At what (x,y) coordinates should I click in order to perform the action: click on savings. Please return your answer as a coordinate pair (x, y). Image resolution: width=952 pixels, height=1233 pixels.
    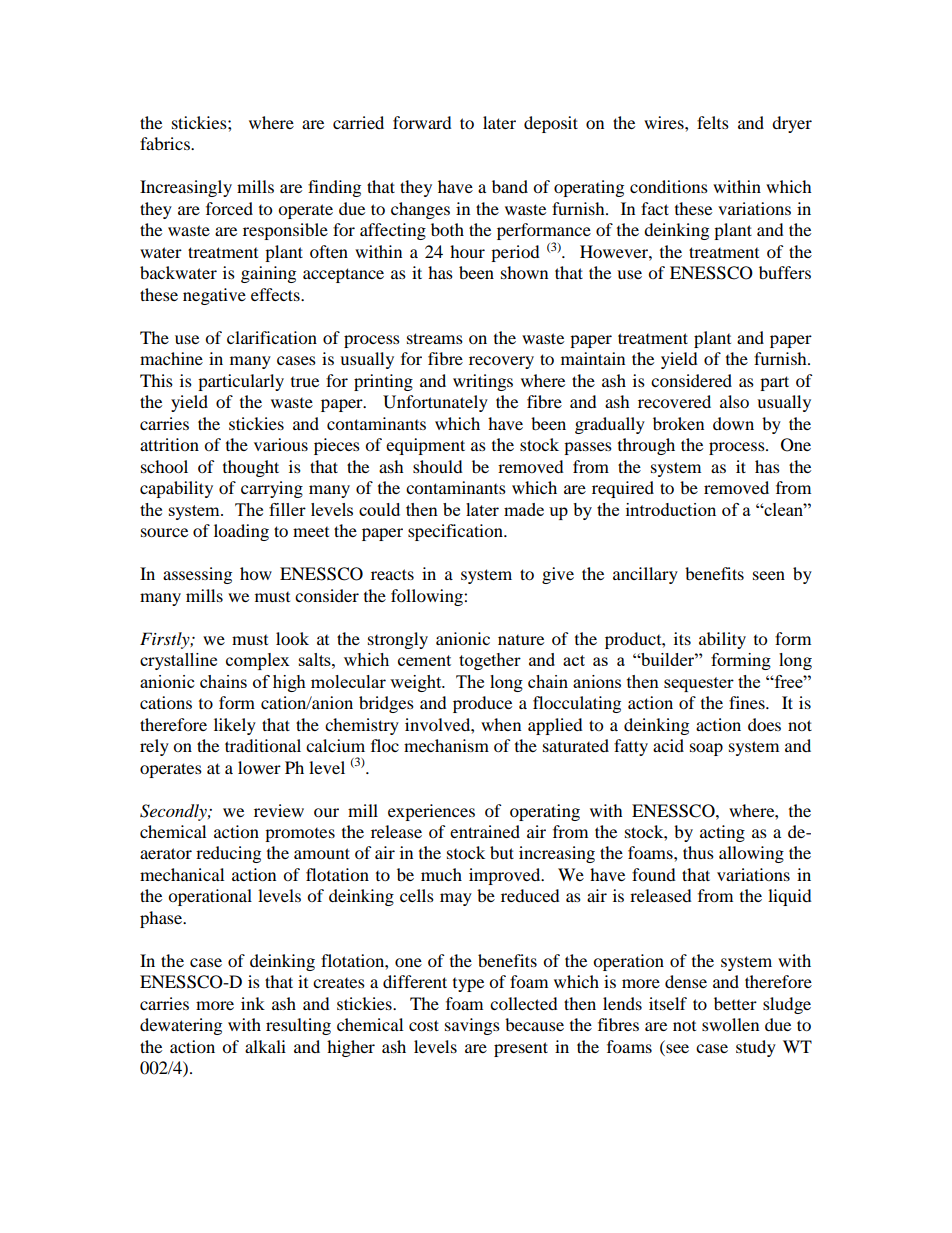
    Looking at the image, I should click on (472, 1026).
